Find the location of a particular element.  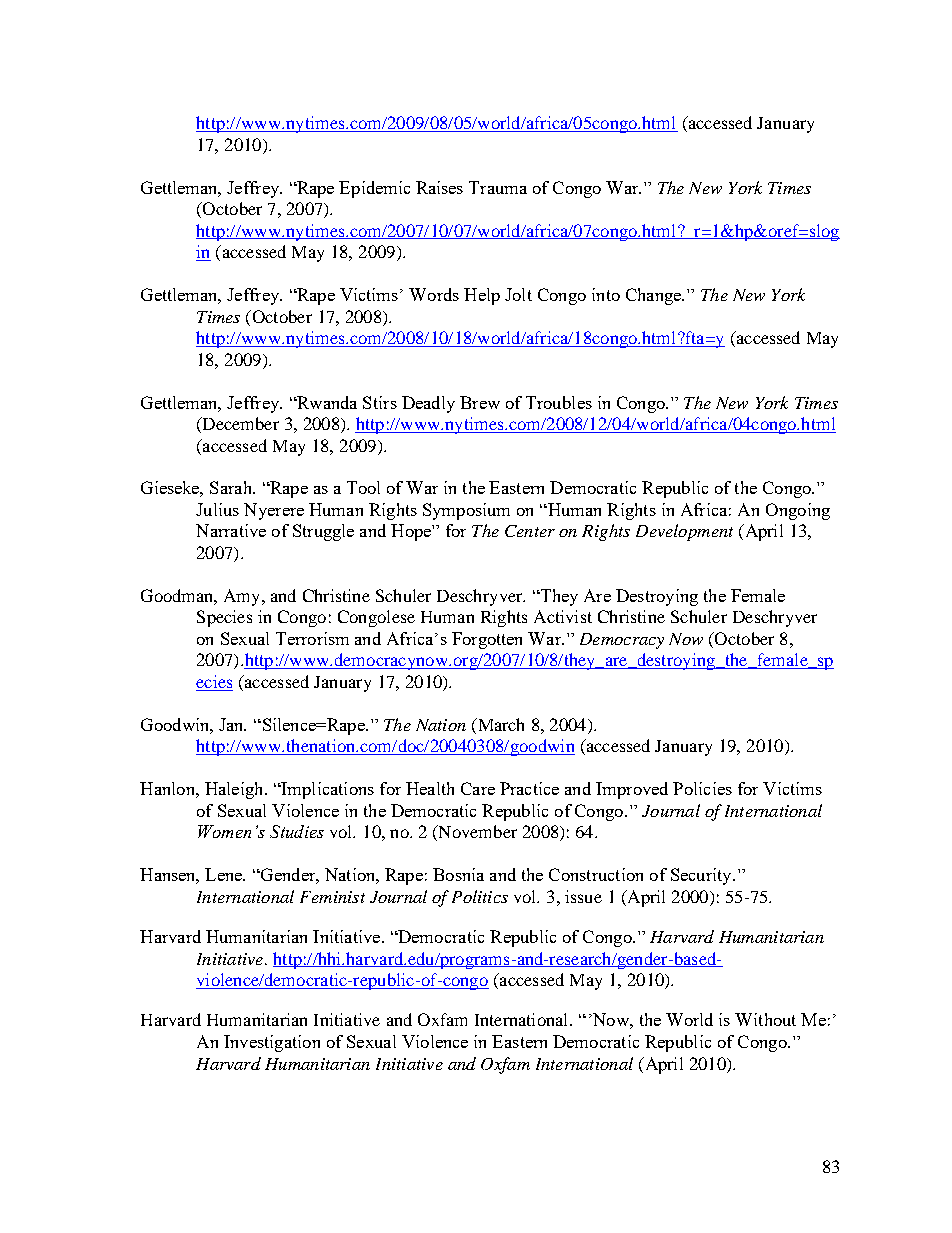

December is located at coordinates (239, 425).
